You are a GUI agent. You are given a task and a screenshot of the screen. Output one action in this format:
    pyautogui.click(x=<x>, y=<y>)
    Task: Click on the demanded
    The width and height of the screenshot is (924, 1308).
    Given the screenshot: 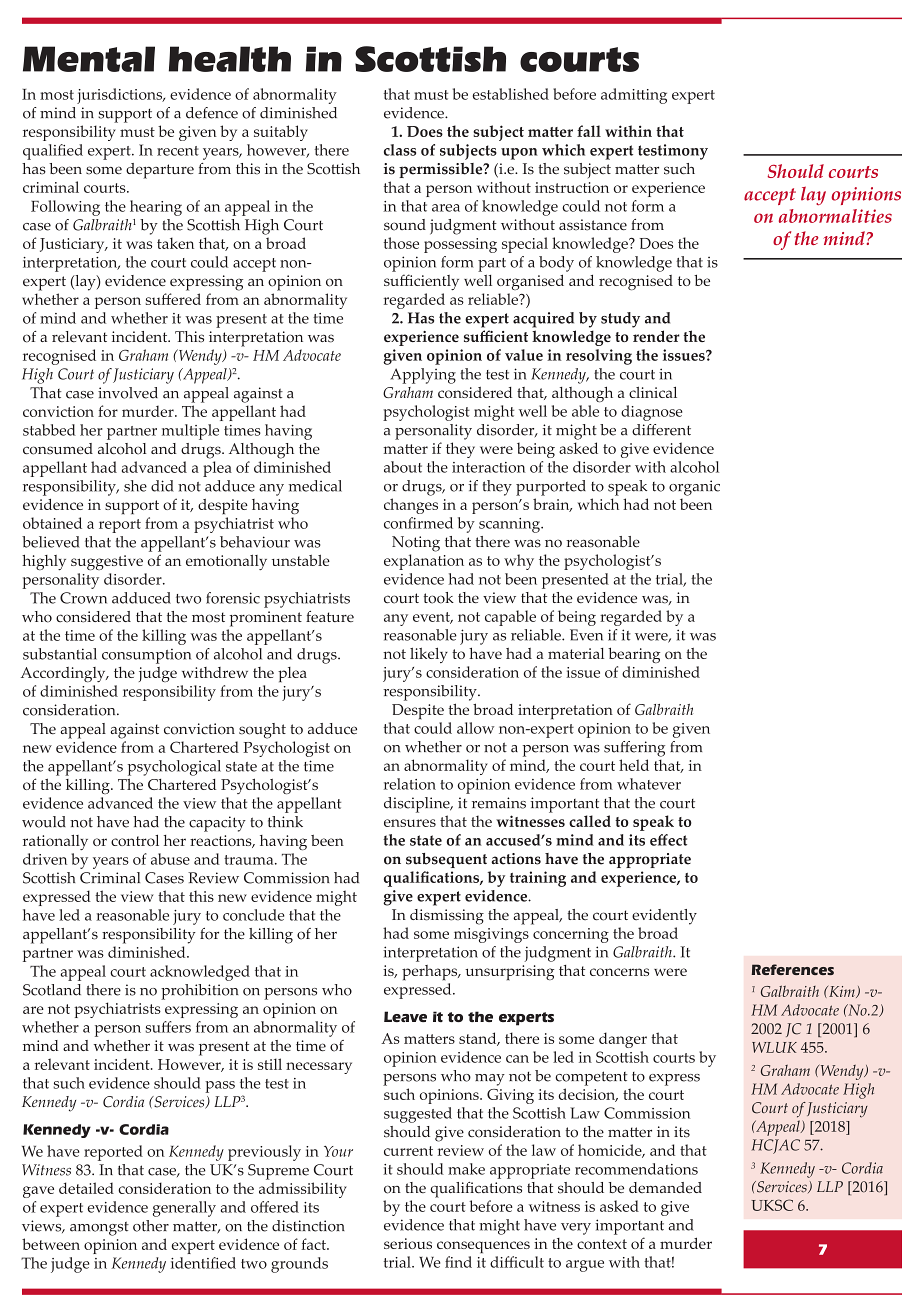 What is the action you would take?
    pyautogui.click(x=665, y=1188)
